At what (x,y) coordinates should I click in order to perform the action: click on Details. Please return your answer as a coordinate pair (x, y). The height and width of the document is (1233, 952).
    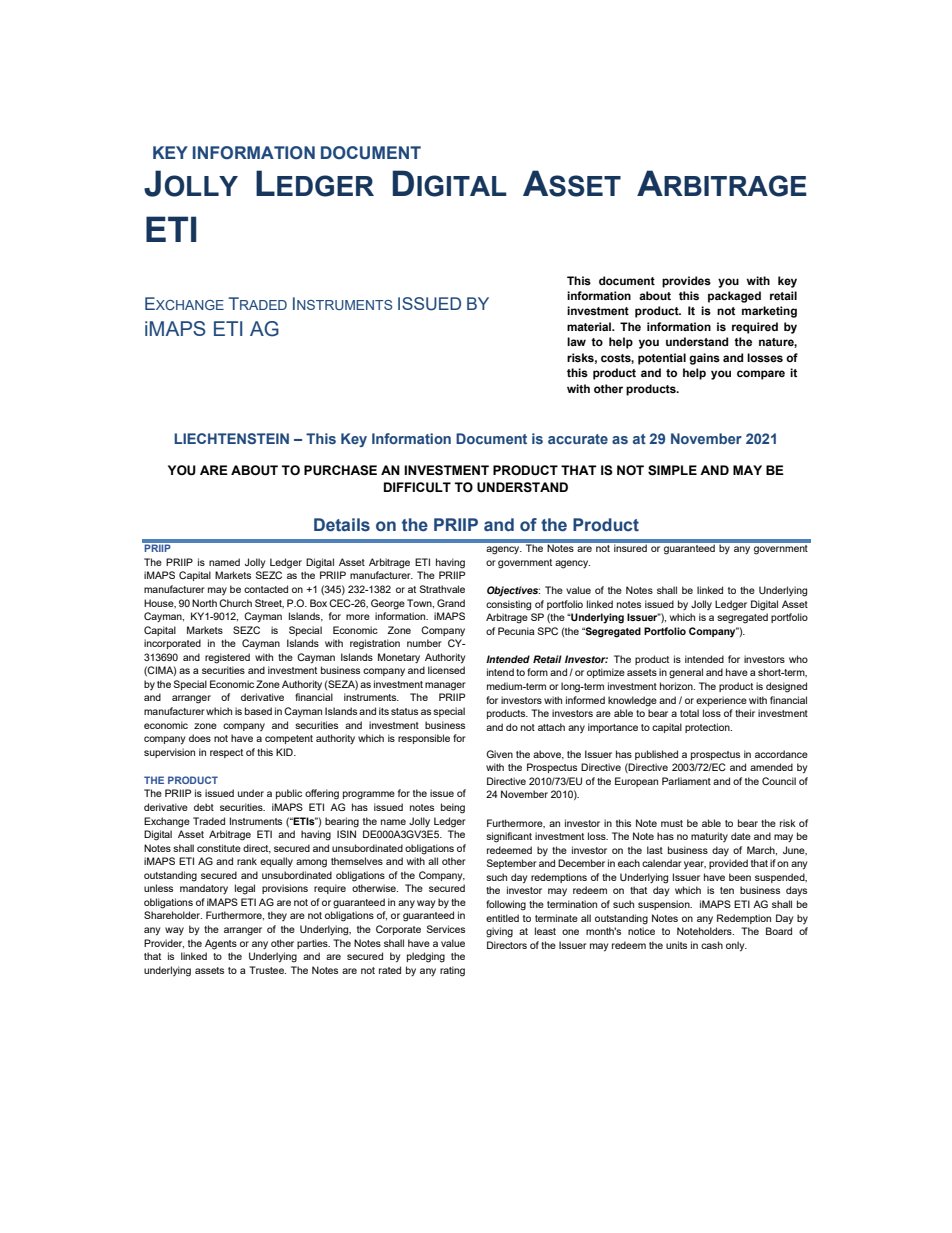
    Looking at the image, I should click on (342, 525).
